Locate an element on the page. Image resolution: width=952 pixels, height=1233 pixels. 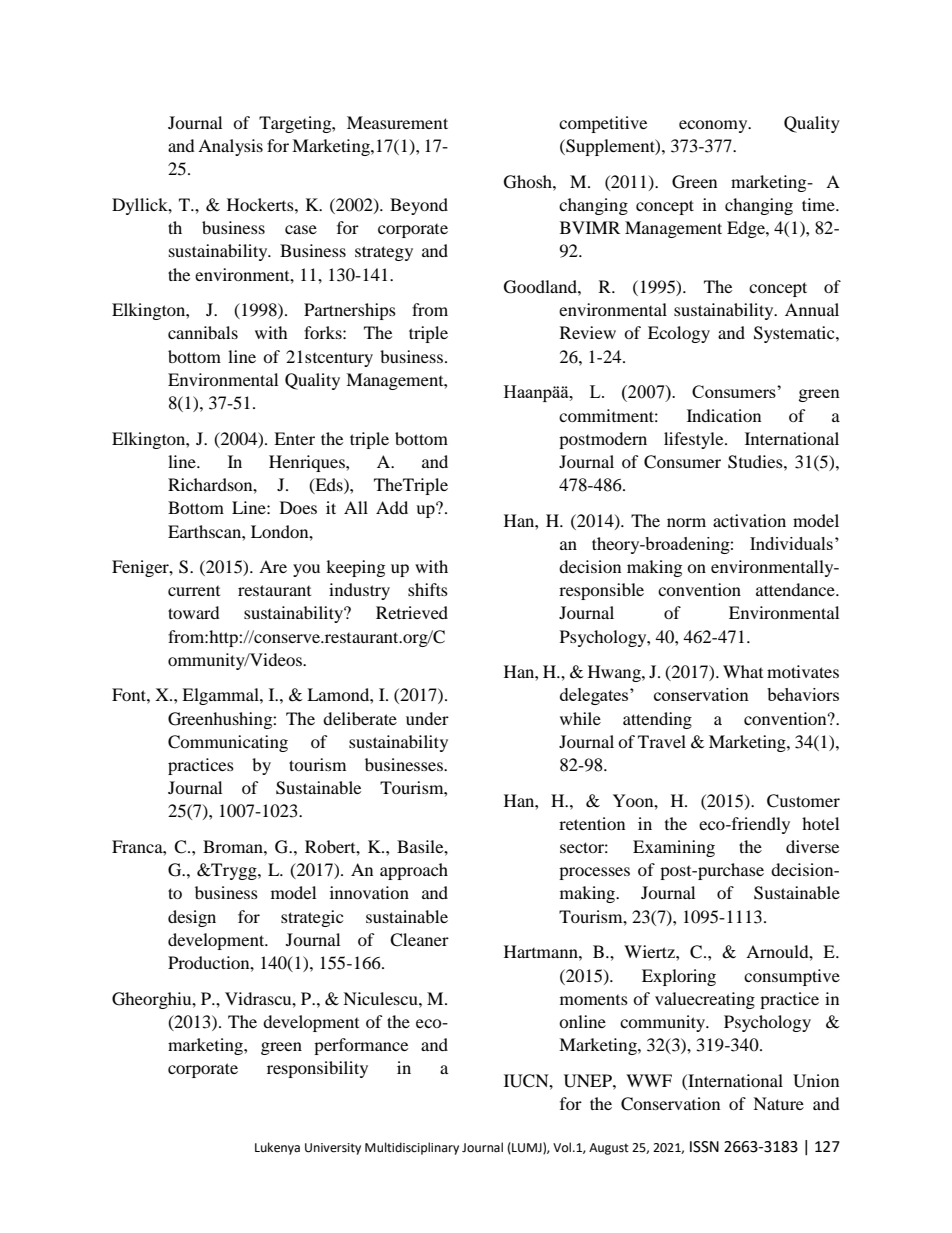
behaviors is located at coordinates (803, 694).
